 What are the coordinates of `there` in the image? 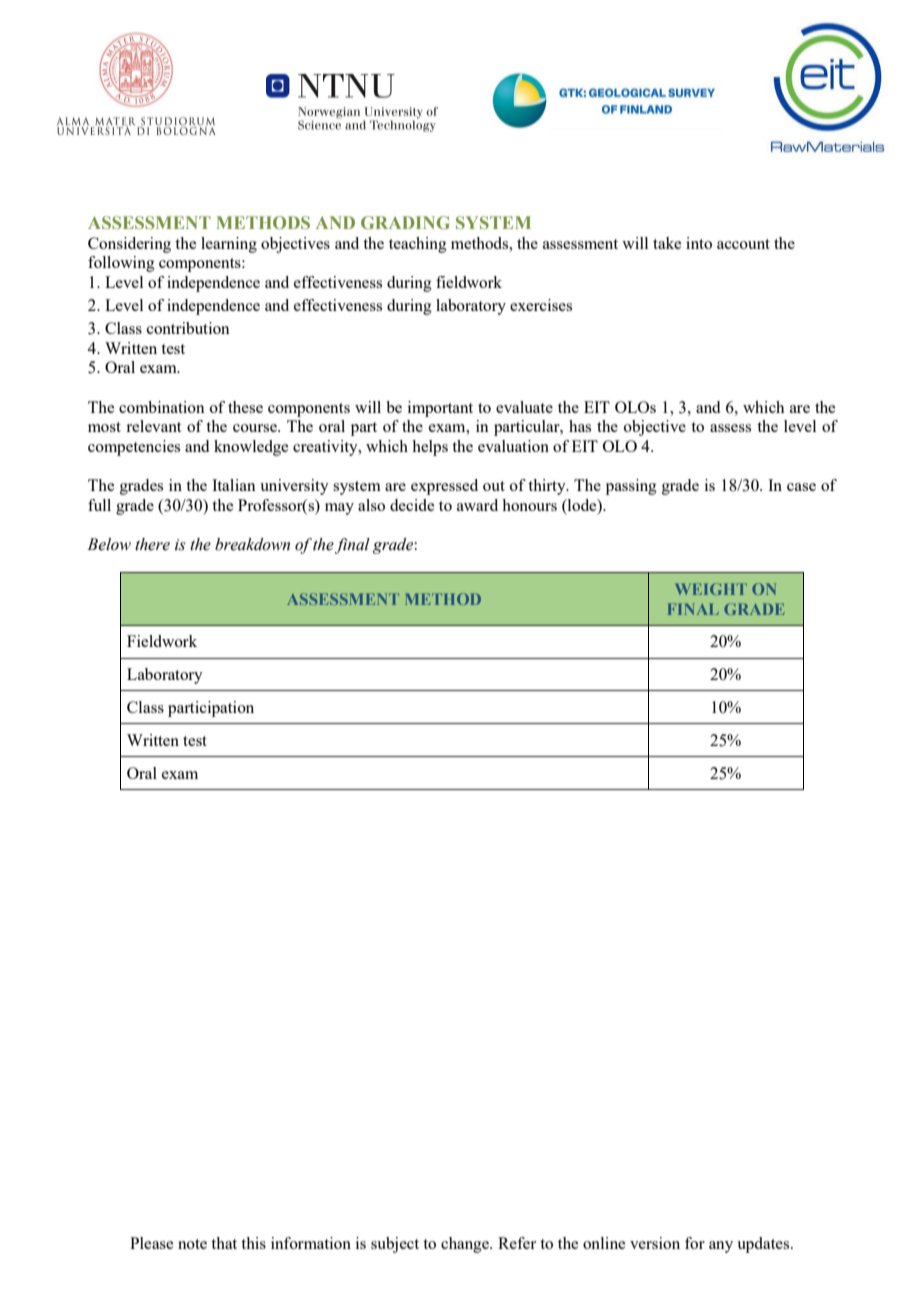 It's located at (152, 544).
